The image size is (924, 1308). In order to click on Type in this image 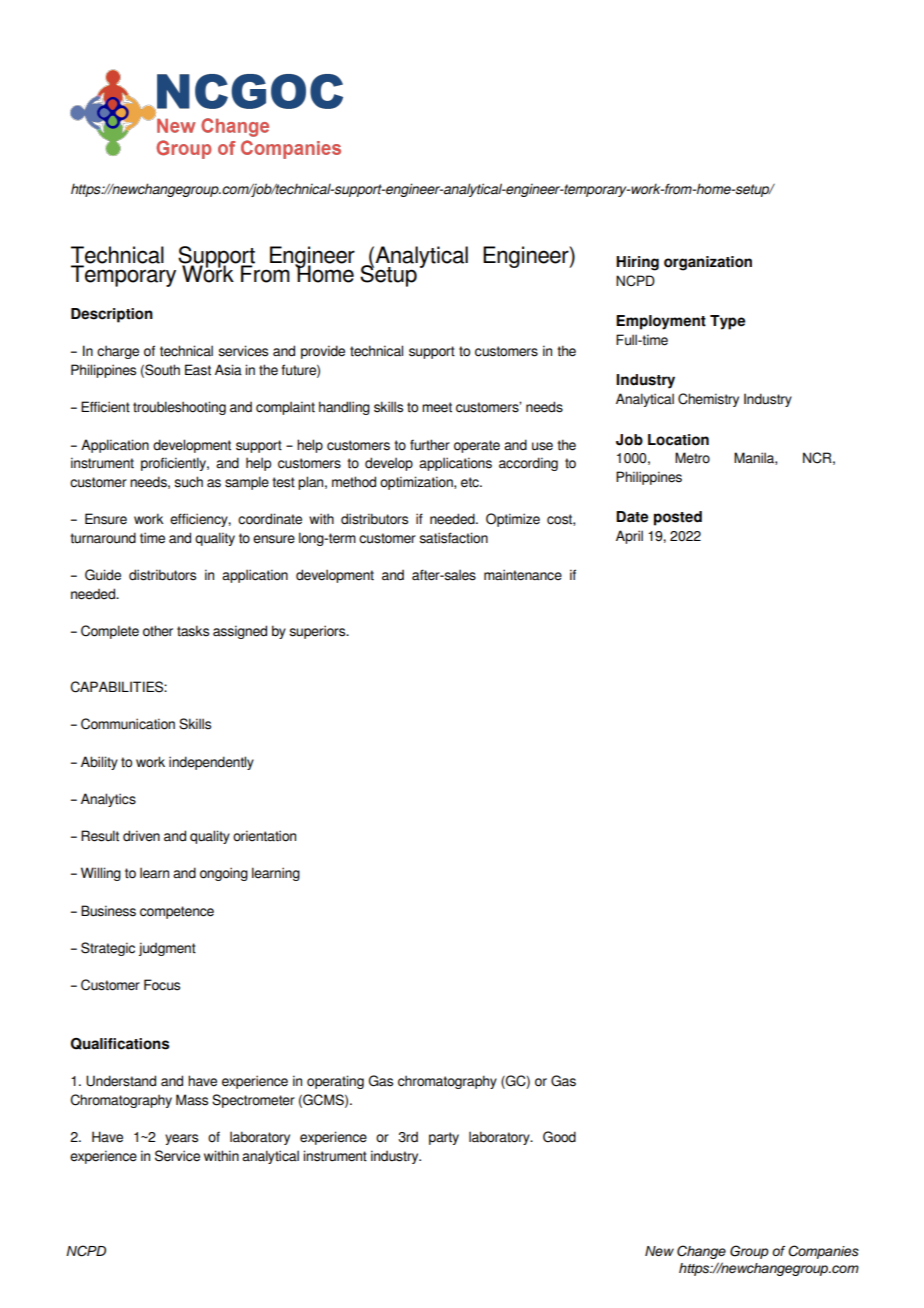, I will do `click(727, 322)`.
